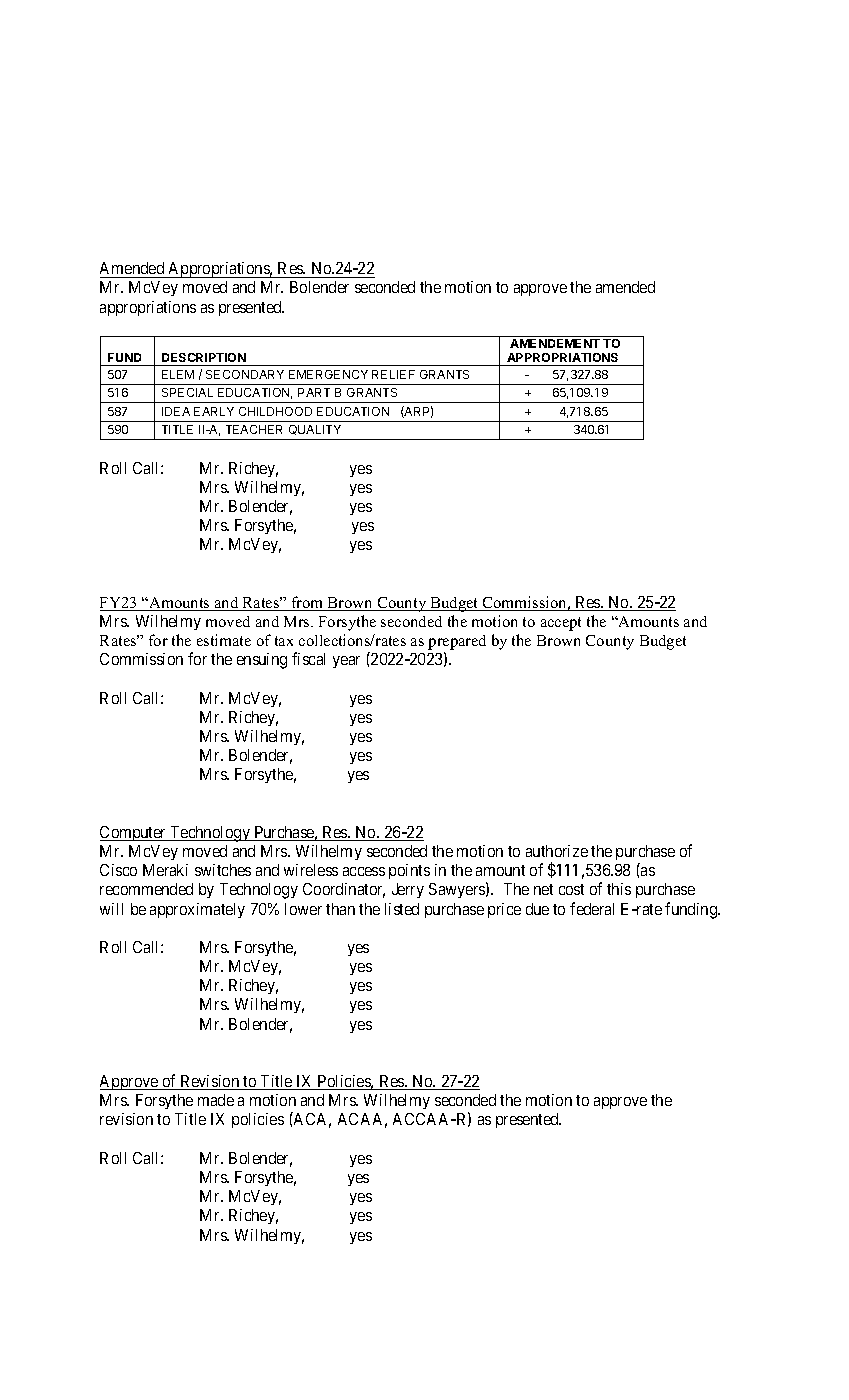  I want to click on RELIEF, so click(393, 374).
